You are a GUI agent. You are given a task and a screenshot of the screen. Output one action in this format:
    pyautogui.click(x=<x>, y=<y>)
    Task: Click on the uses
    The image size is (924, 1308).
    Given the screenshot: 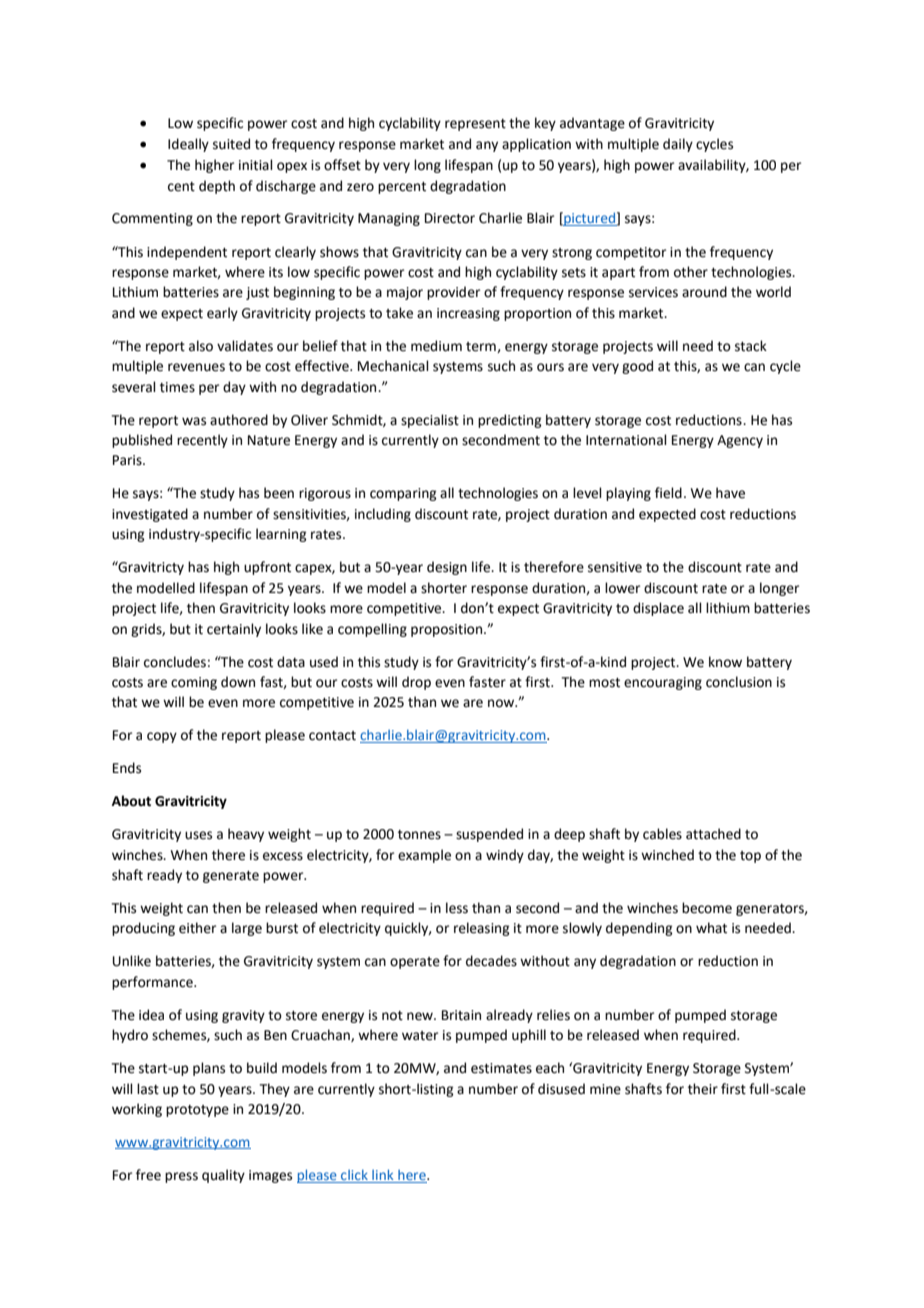 What is the action you would take?
    pyautogui.click(x=198, y=835)
